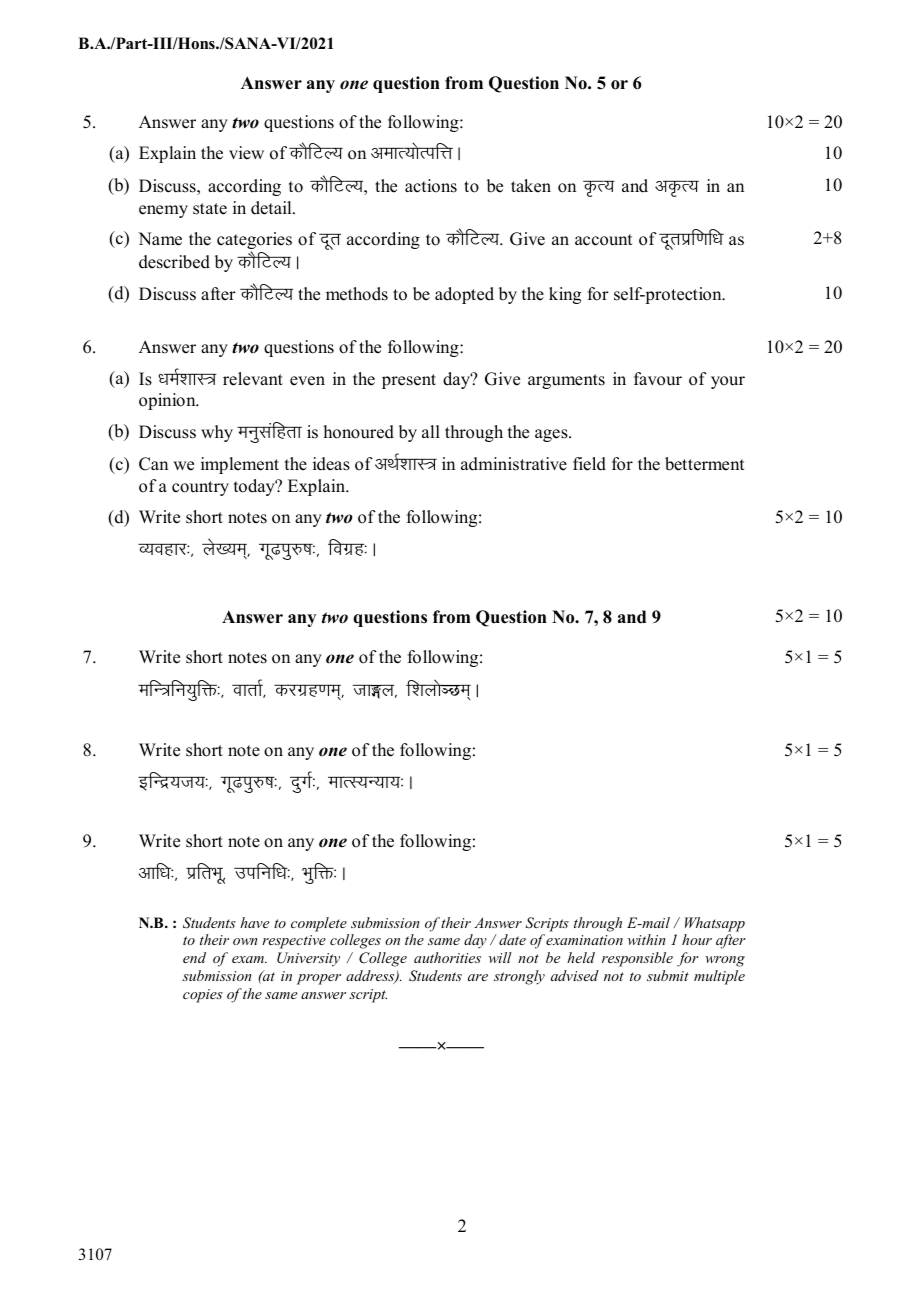 This document has width=924, height=1308. What do you see at coordinates (704, 464) in the document?
I see `betterment` at bounding box center [704, 464].
